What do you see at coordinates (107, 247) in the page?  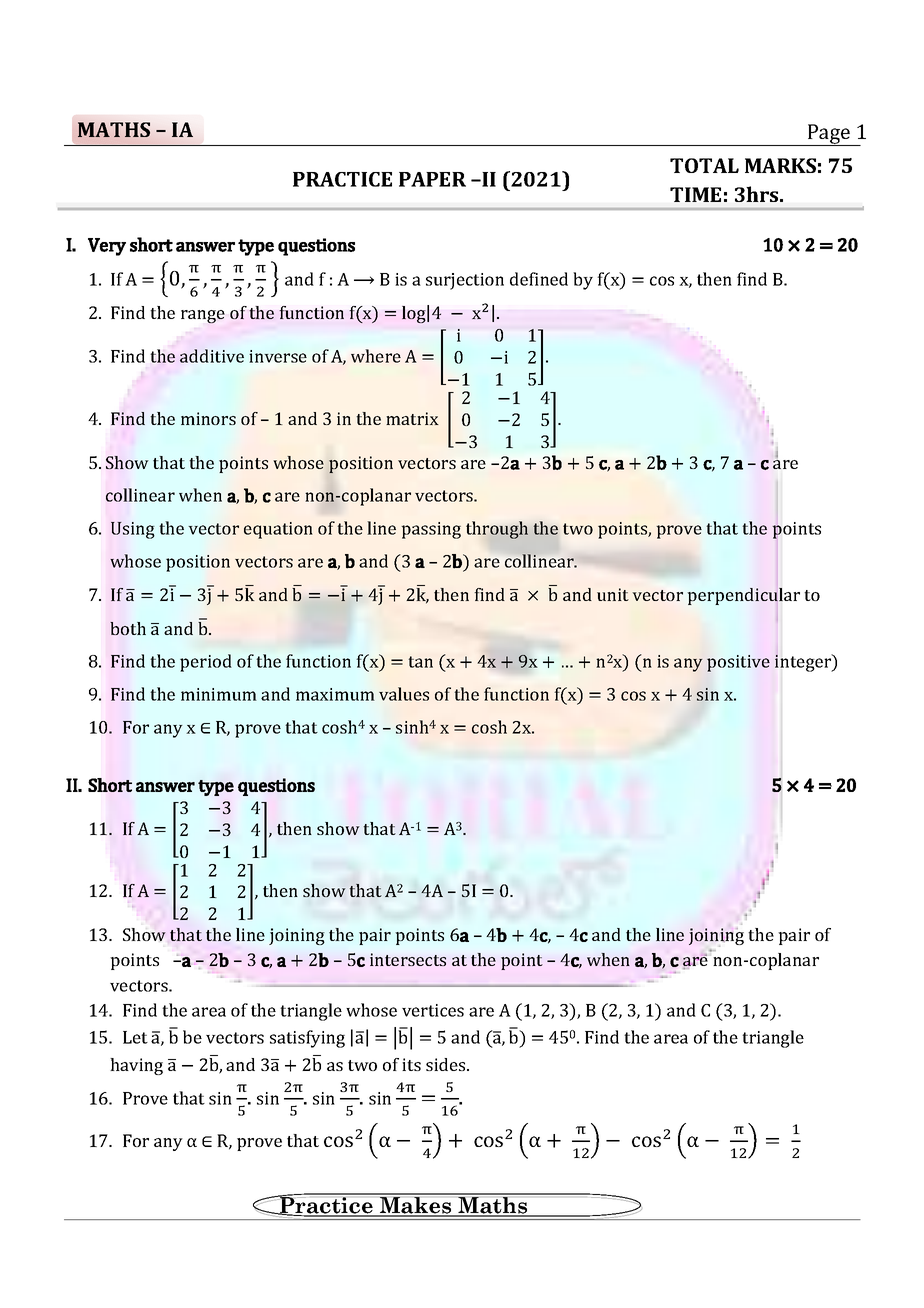 I see `Very` at bounding box center [107, 247].
